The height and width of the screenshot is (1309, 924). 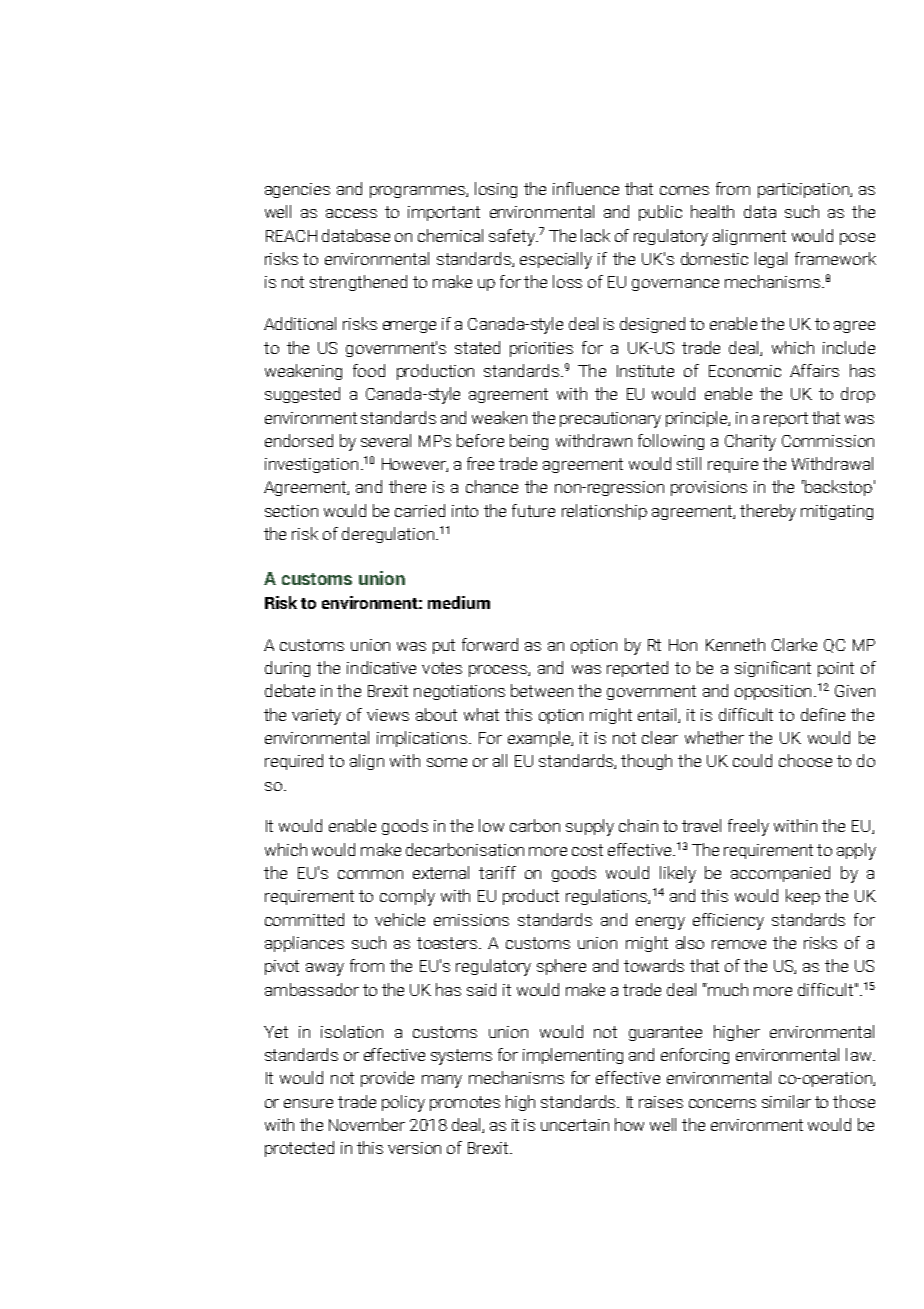 What do you see at coordinates (351, 213) in the screenshot?
I see `access` at bounding box center [351, 213].
